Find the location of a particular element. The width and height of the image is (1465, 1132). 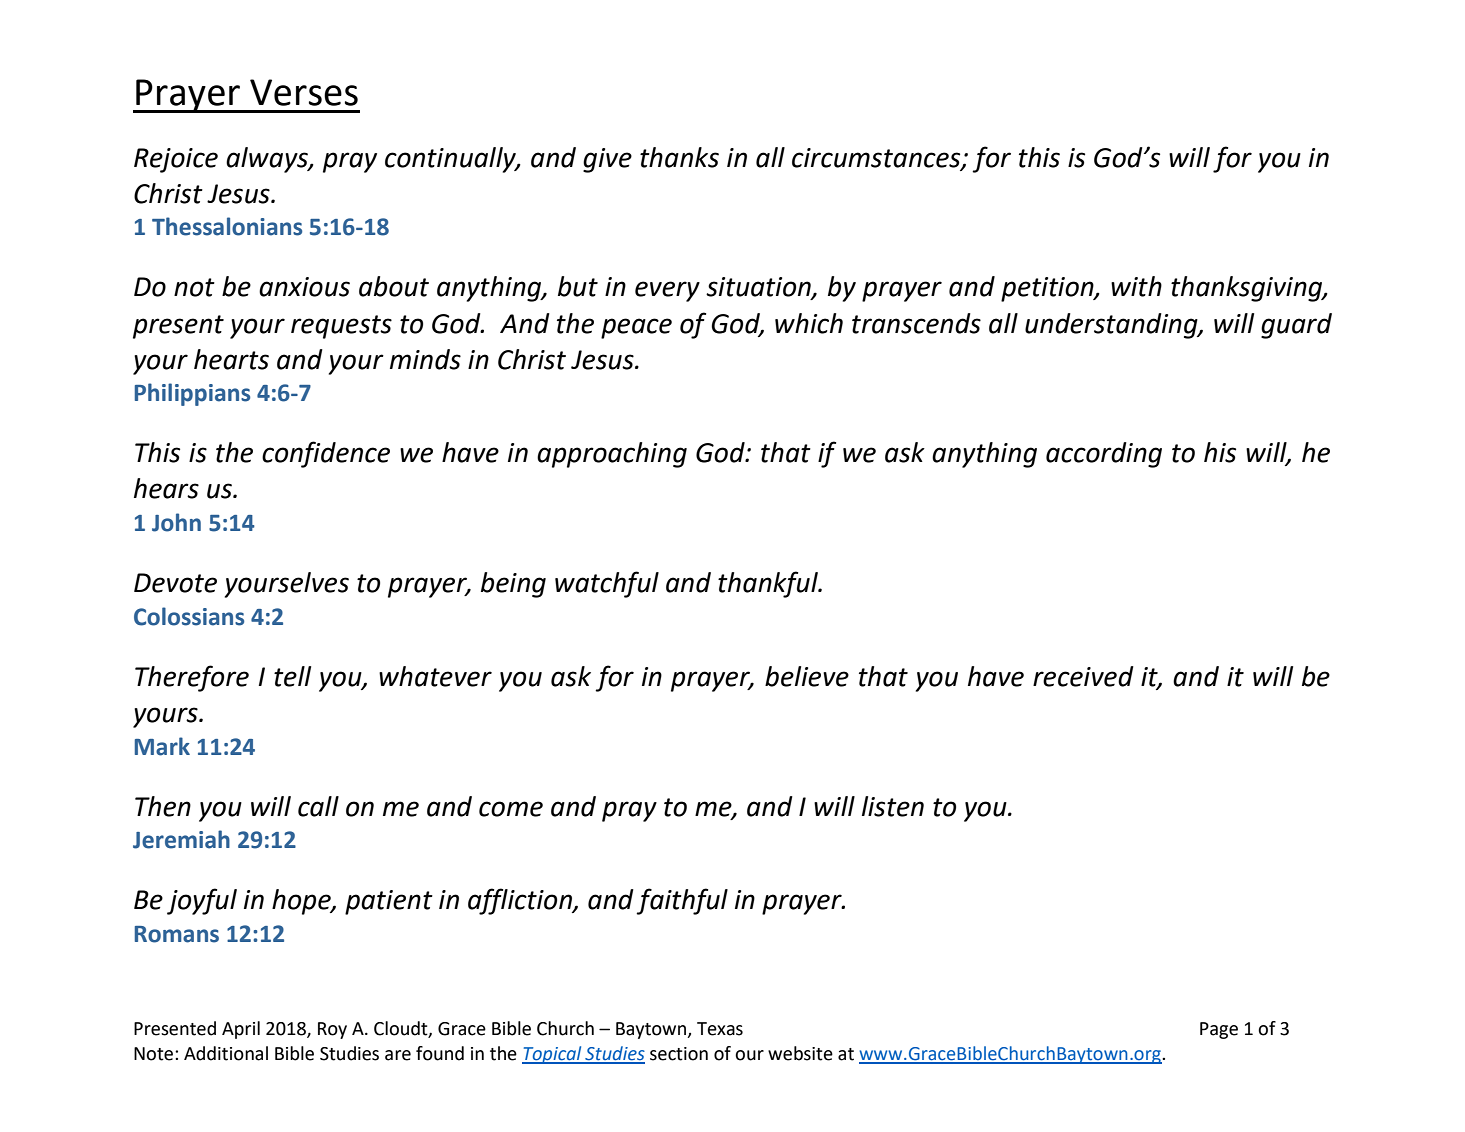

listen is located at coordinates (893, 806).
